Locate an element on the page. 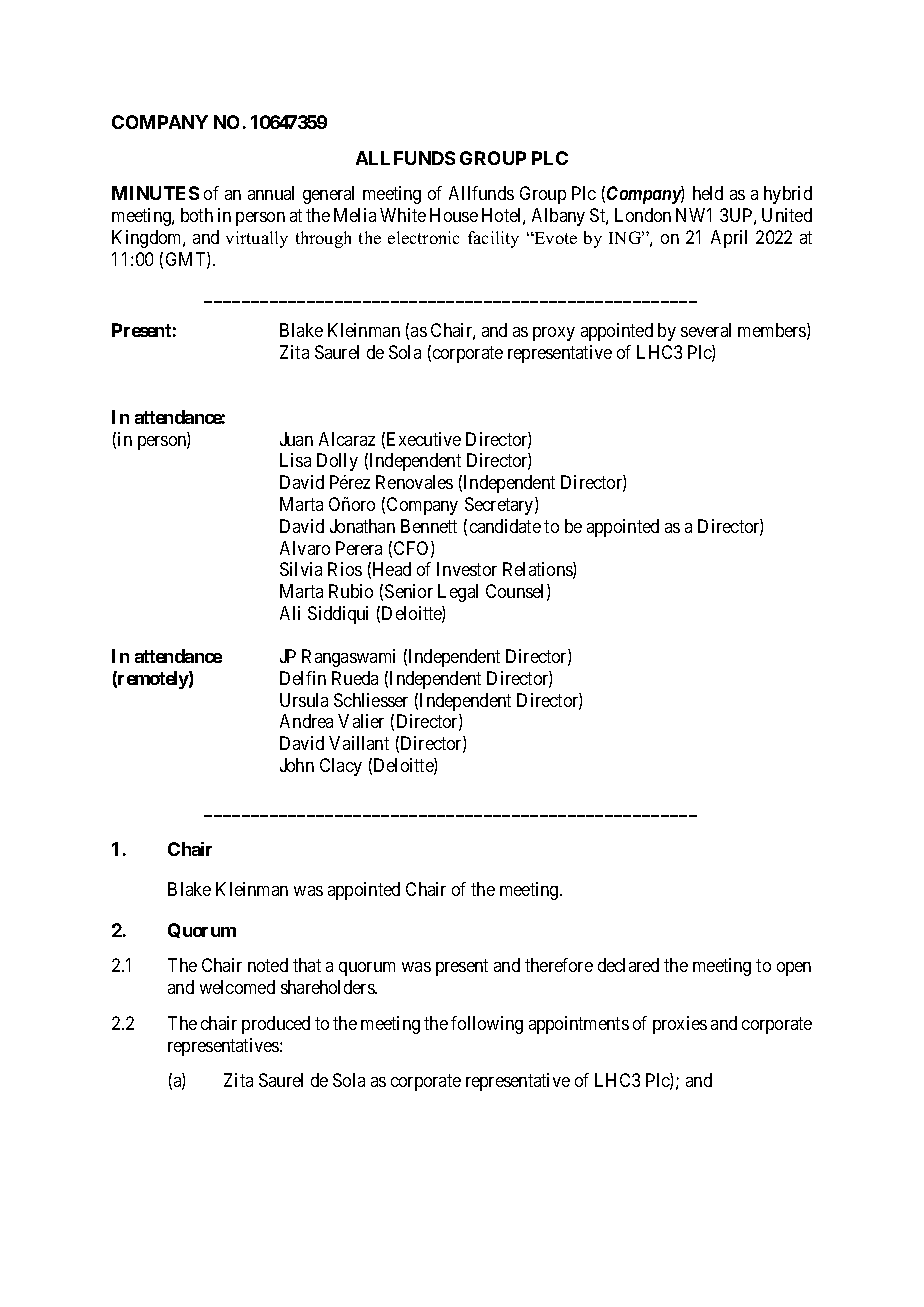 The width and height of the page is (924, 1307). Investor is located at coordinates (467, 569).
